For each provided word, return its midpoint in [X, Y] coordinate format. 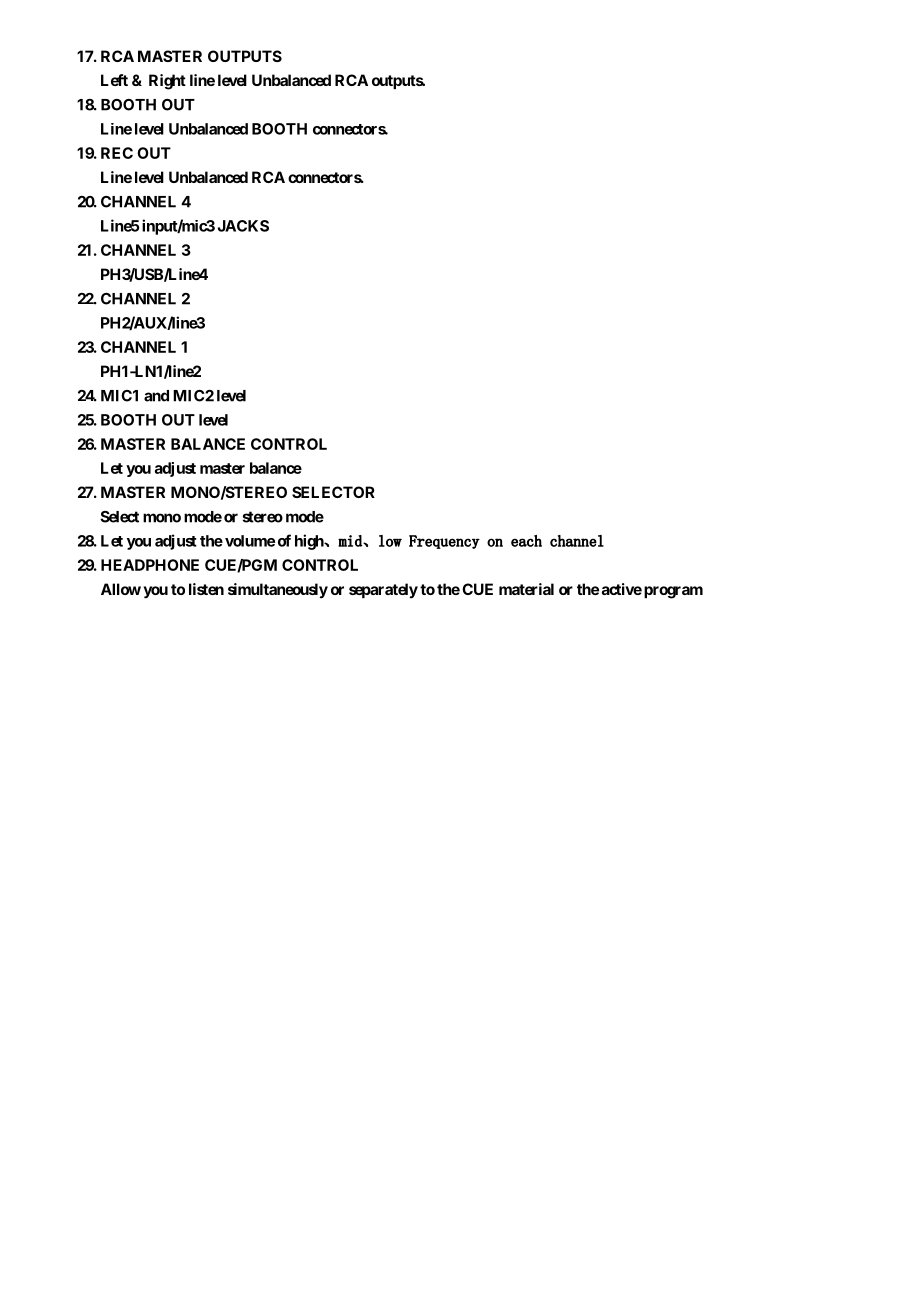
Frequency [444, 542]
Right [167, 82]
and [156, 396]
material [526, 589]
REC [117, 153]
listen [206, 589]
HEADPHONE [150, 565]
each [526, 541]
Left [114, 80]
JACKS [243, 226]
